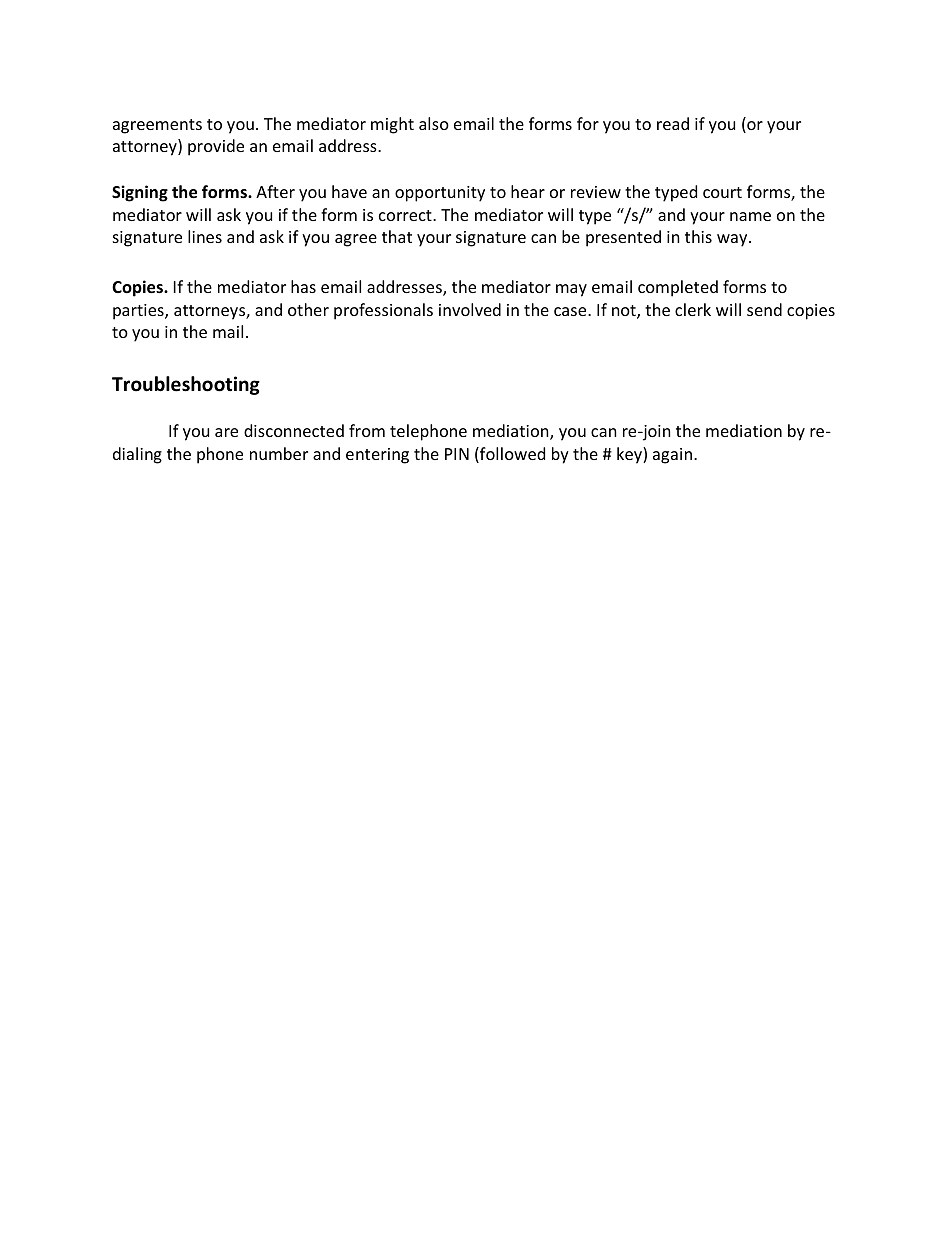  What do you see at coordinates (434, 123) in the screenshot?
I see `also` at bounding box center [434, 123].
